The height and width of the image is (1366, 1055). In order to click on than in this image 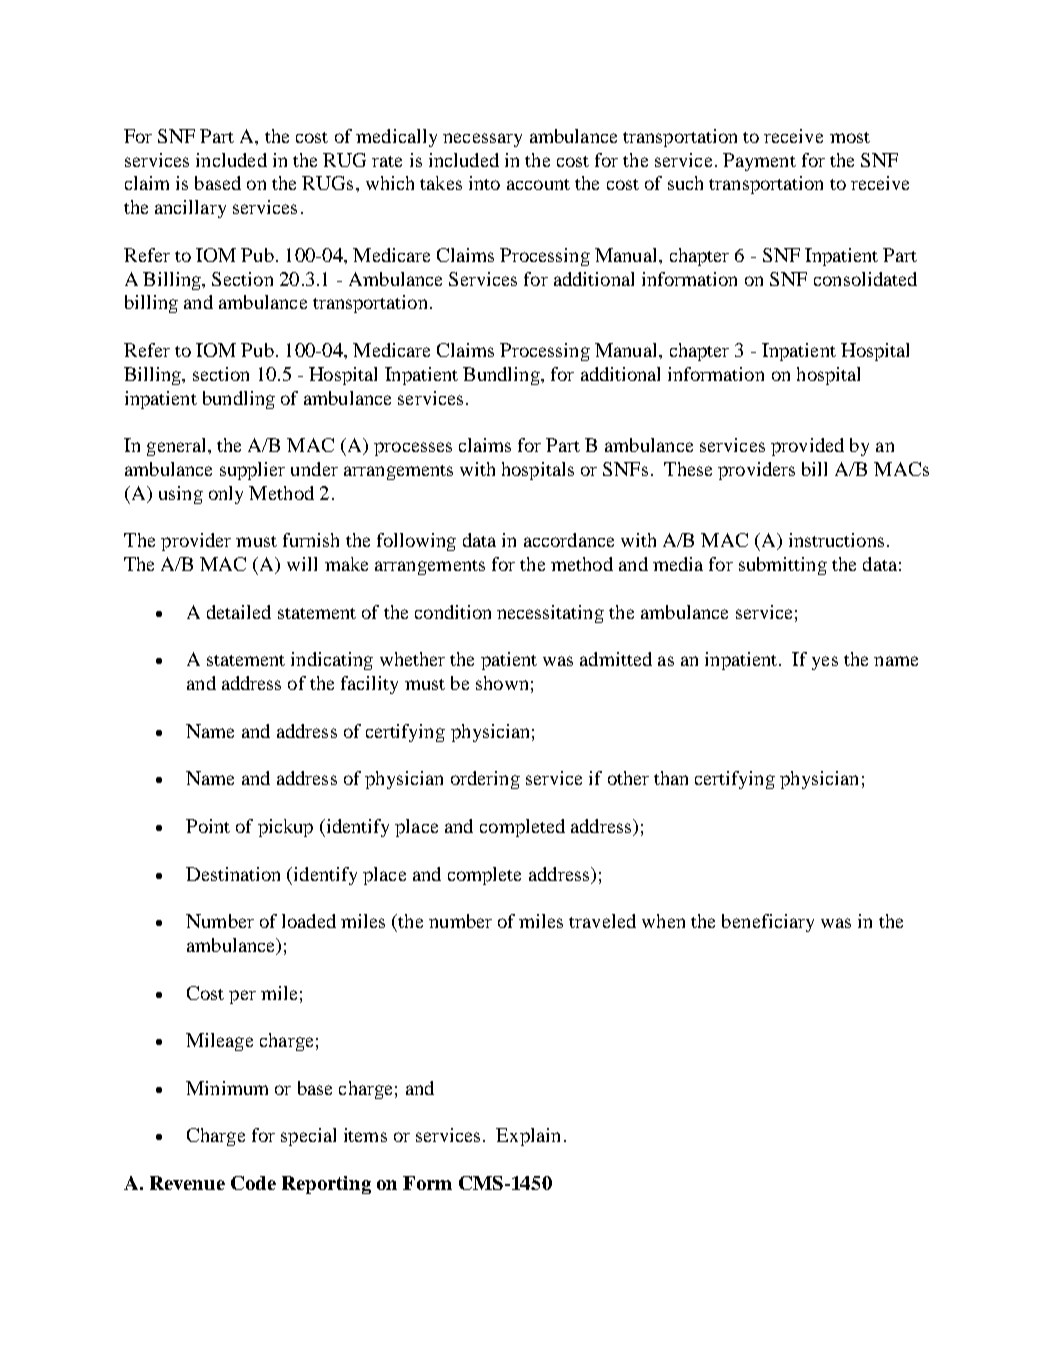, I will do `click(671, 778)`.
